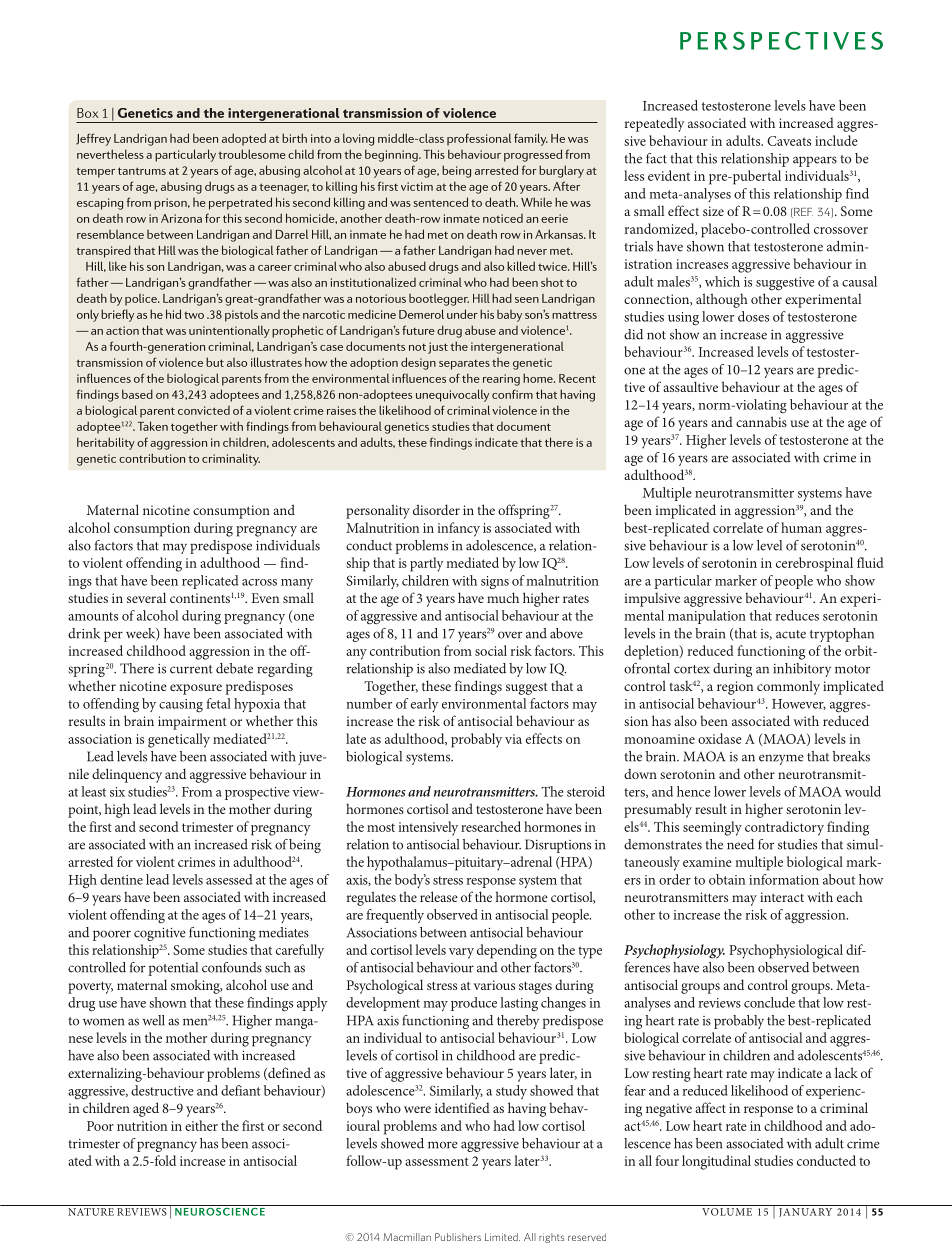 The width and height of the screenshot is (952, 1251). What do you see at coordinates (491, 826) in the screenshot?
I see `researched` at bounding box center [491, 826].
